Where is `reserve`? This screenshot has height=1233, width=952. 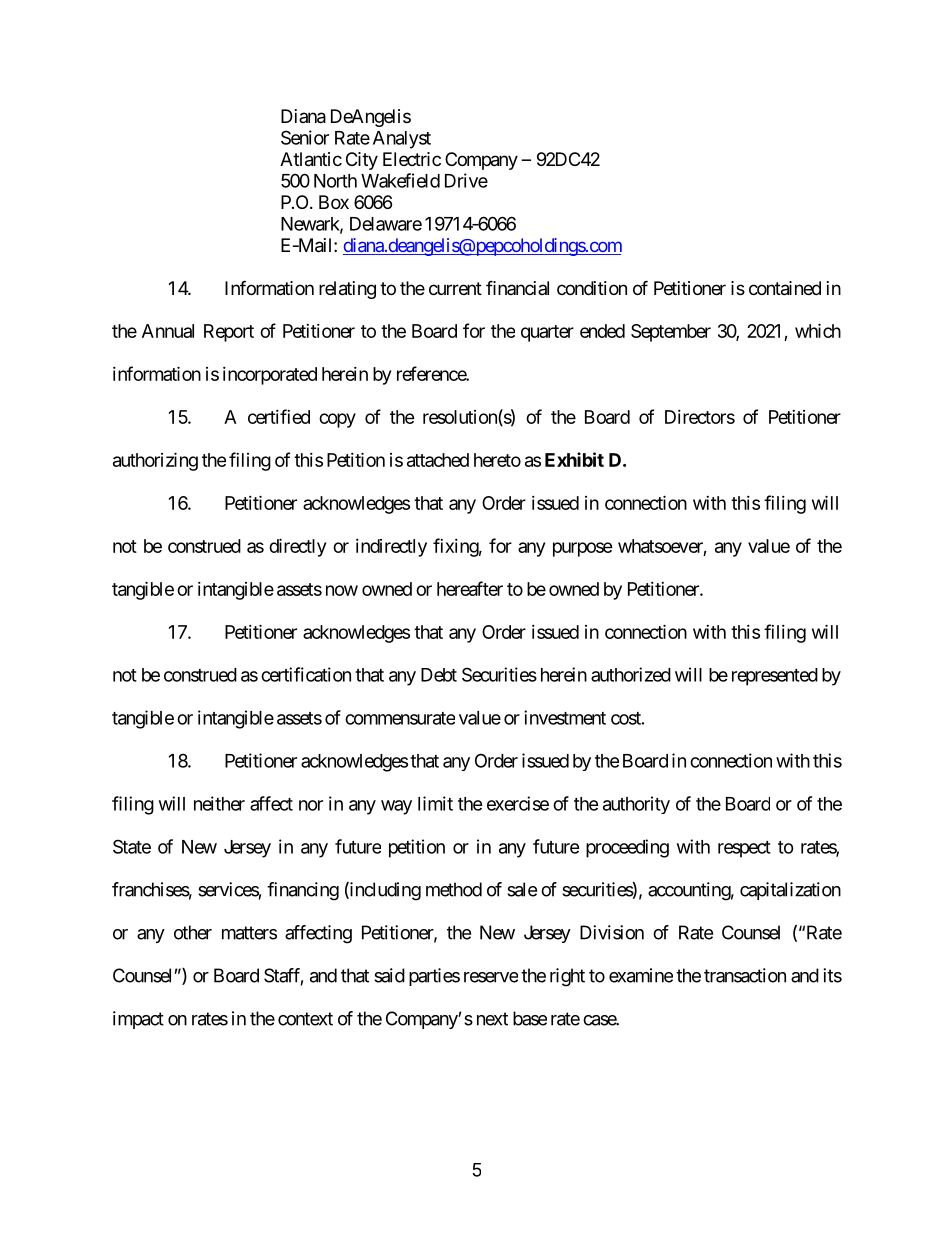 reserve is located at coordinates (491, 977).
